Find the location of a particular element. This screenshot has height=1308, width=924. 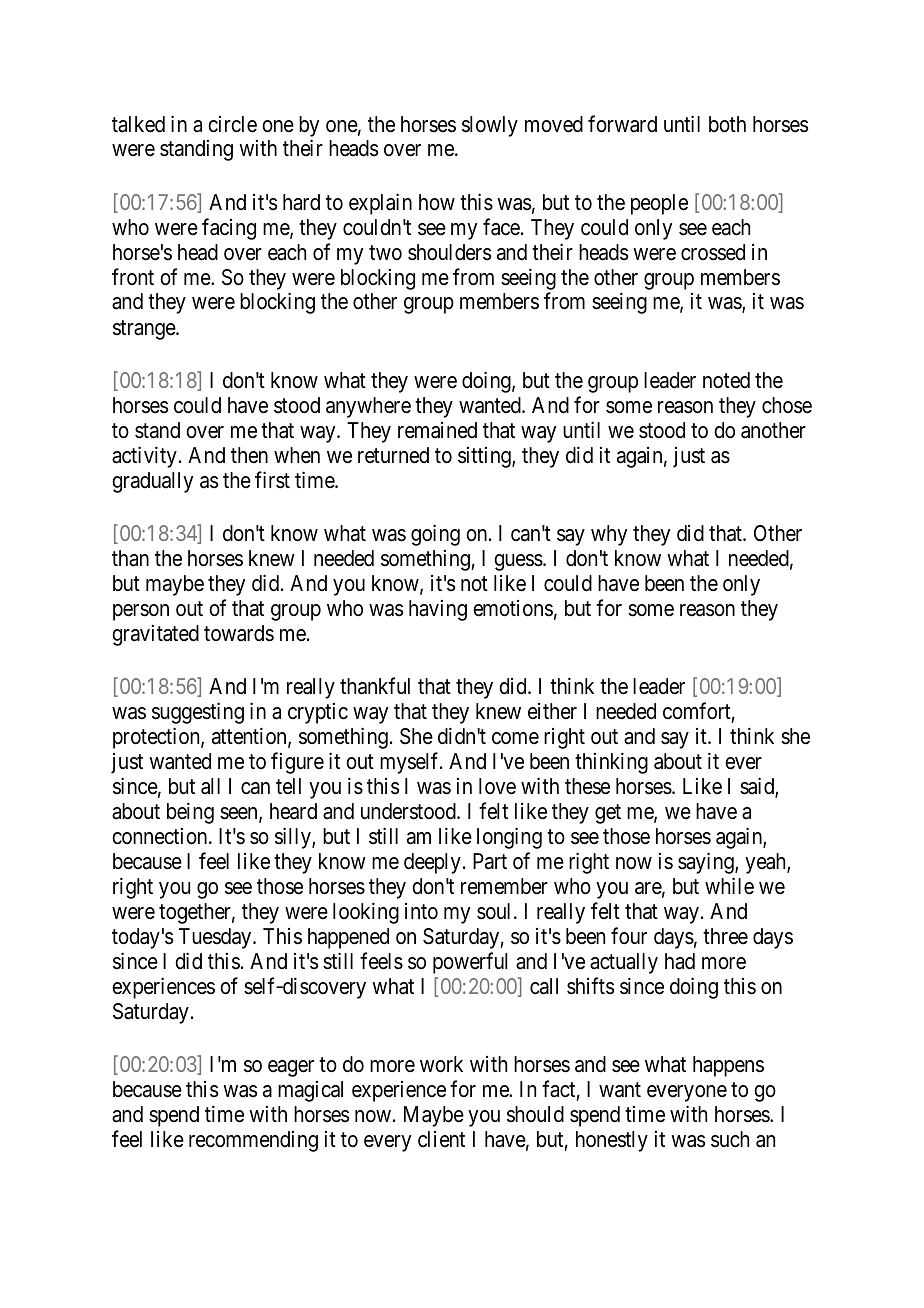

slowly is located at coordinates (490, 126).
